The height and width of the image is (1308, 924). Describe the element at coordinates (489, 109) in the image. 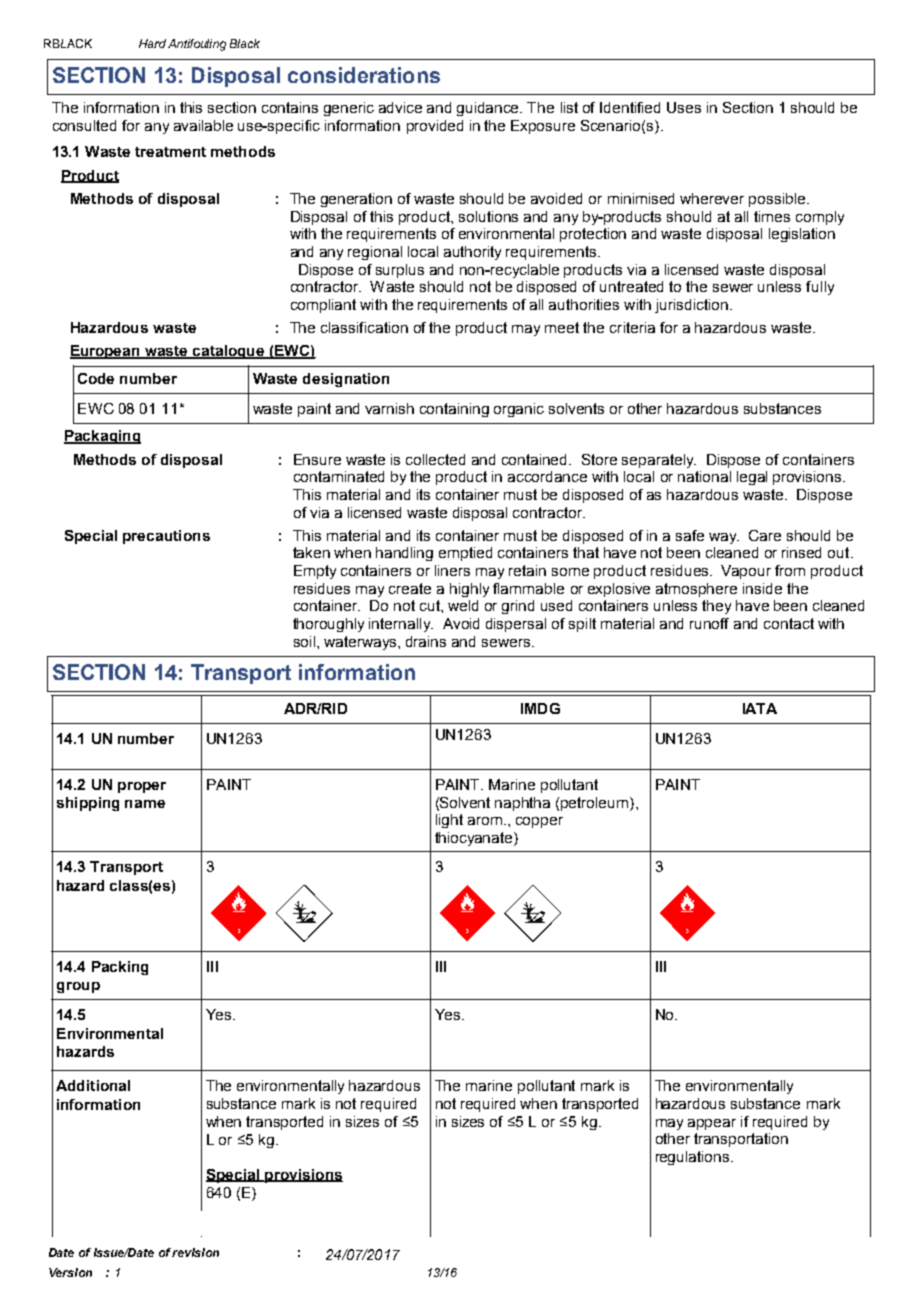

I see `guidance` at that location.
